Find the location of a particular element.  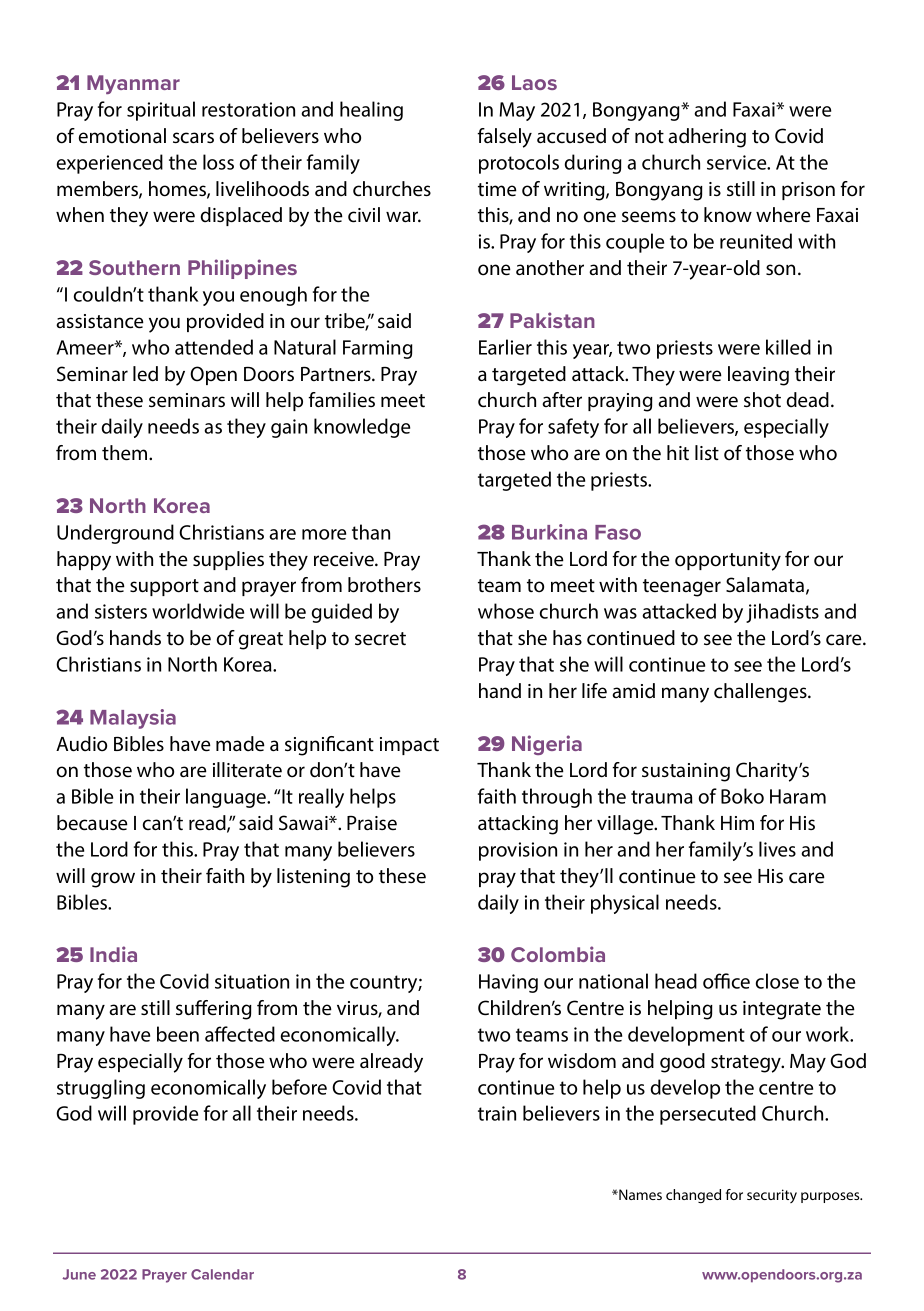

Earlier is located at coordinates (505, 347).
